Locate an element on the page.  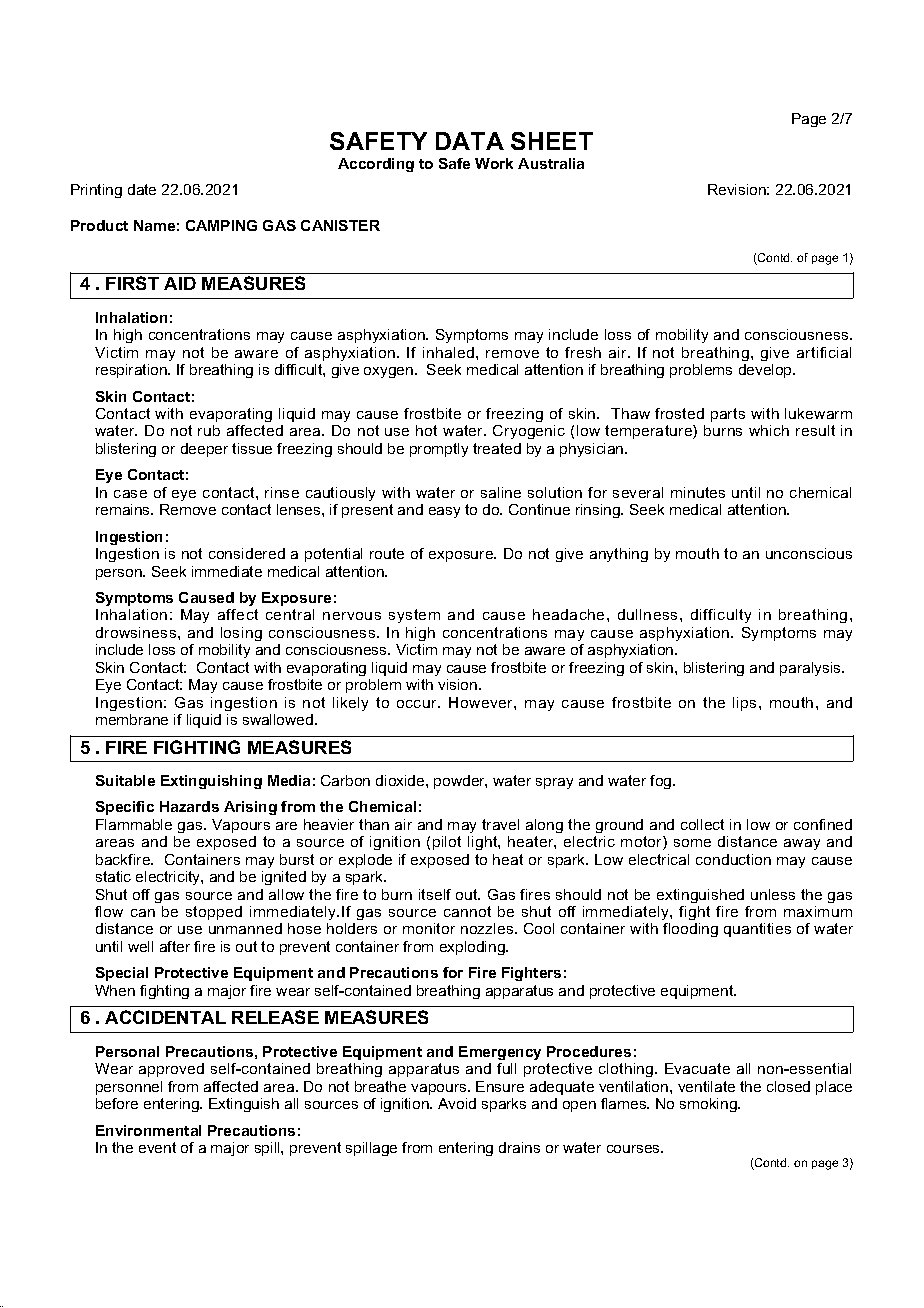
unconscious is located at coordinates (809, 553).
